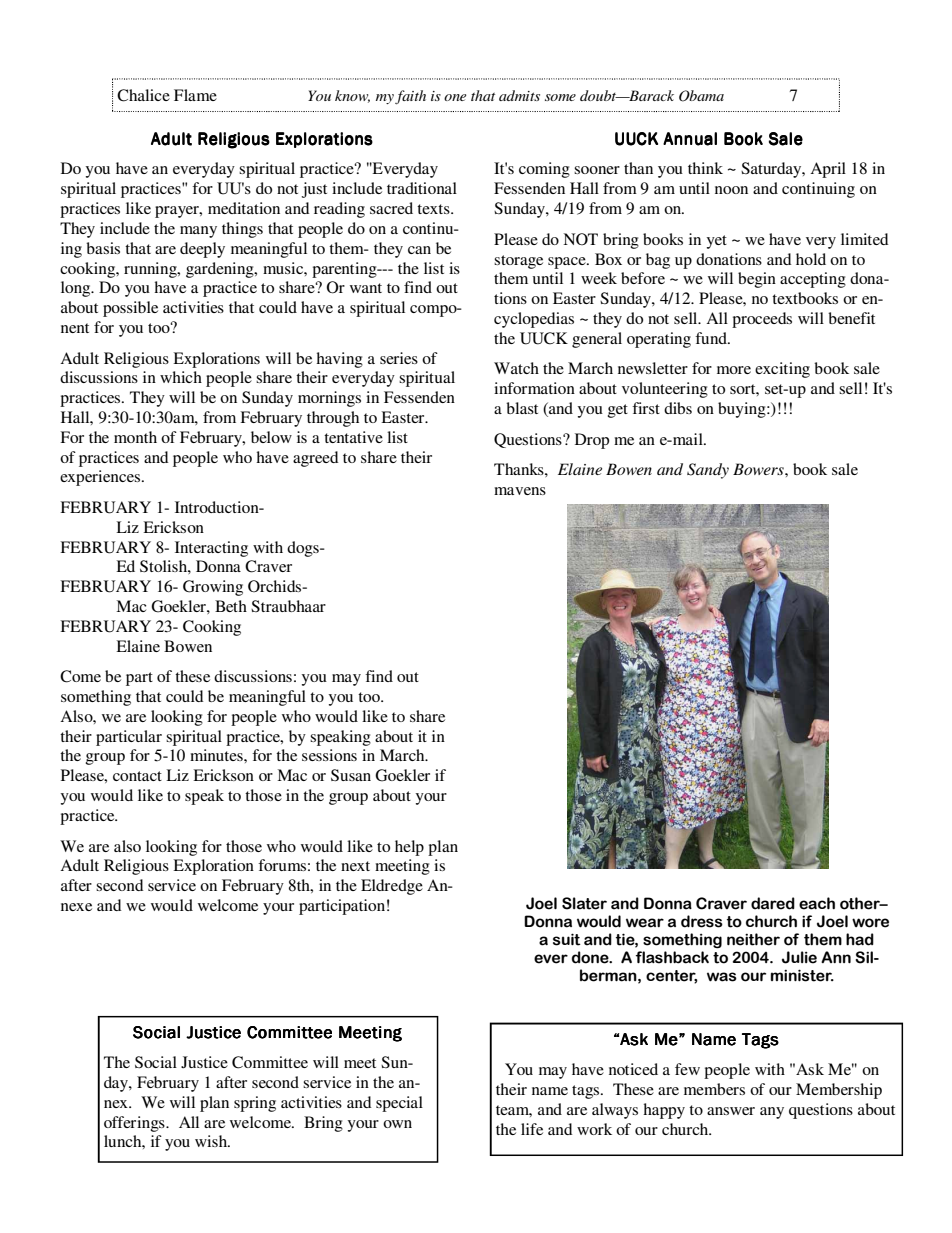 The width and height of the screenshot is (952, 1233). What do you see at coordinates (773, 903) in the screenshot?
I see `dared` at bounding box center [773, 903].
